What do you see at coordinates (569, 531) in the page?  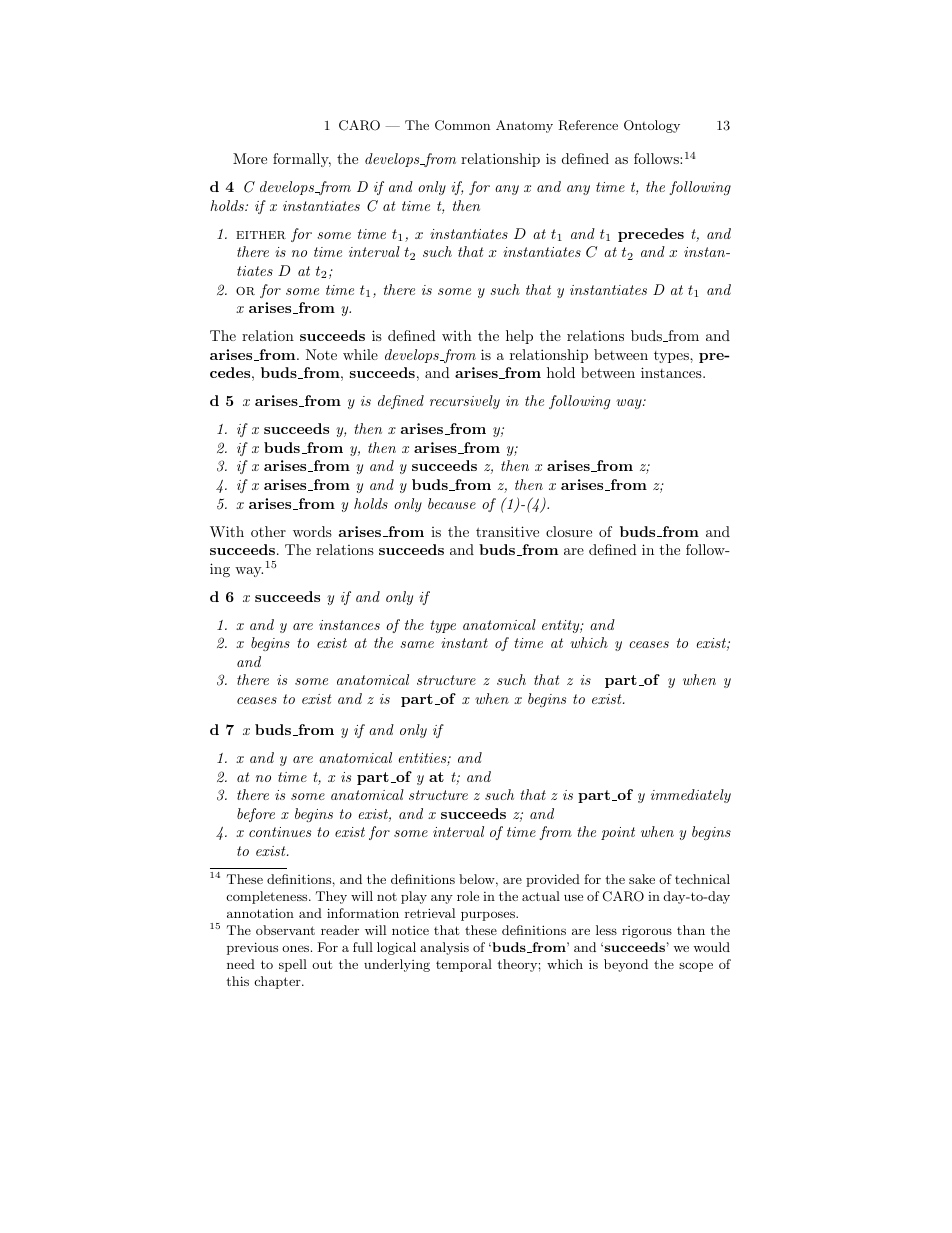 I see `closure` at bounding box center [569, 531].
